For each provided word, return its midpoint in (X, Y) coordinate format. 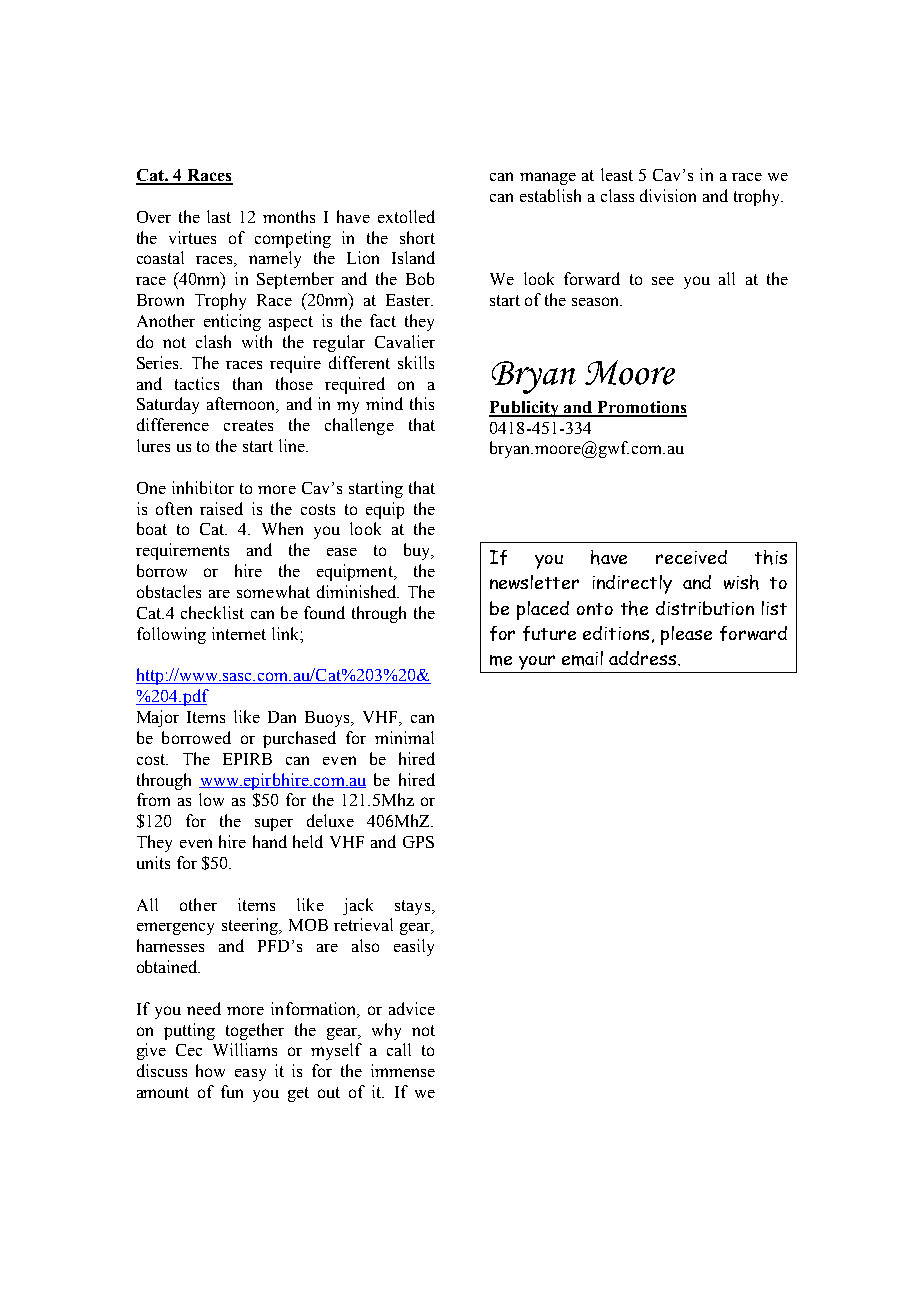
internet (239, 633)
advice (412, 1008)
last (219, 216)
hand (270, 841)
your (537, 664)
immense (403, 1070)
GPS (418, 842)
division (668, 195)
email (582, 658)
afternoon (242, 405)
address (644, 658)
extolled (406, 216)
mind (384, 403)
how (210, 1070)
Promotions (641, 408)
